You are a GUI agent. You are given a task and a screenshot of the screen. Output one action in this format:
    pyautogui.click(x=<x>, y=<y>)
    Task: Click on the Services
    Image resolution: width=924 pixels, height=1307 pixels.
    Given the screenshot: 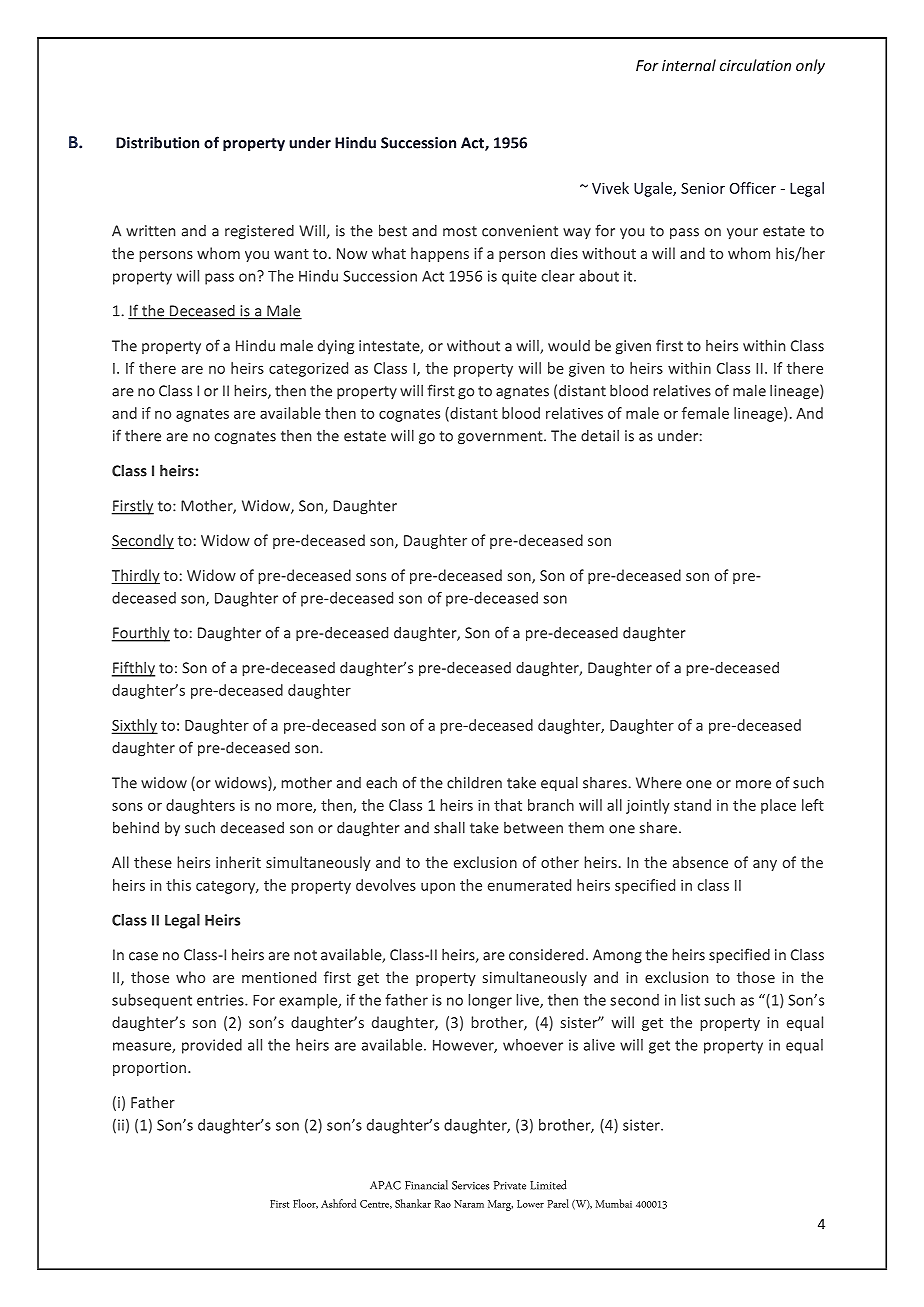 What is the action you would take?
    pyautogui.click(x=470, y=1185)
